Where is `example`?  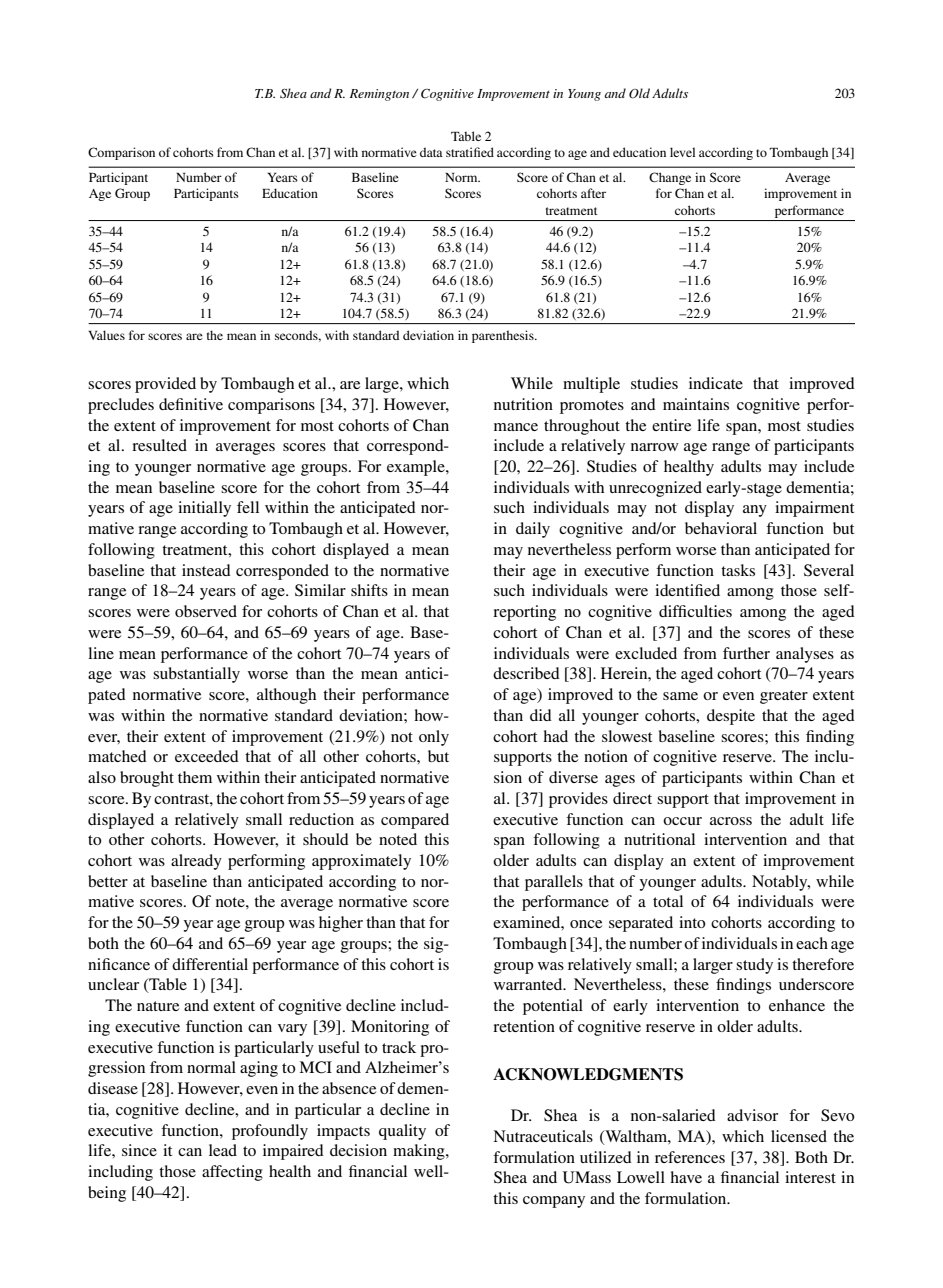
example is located at coordinates (417, 468).
